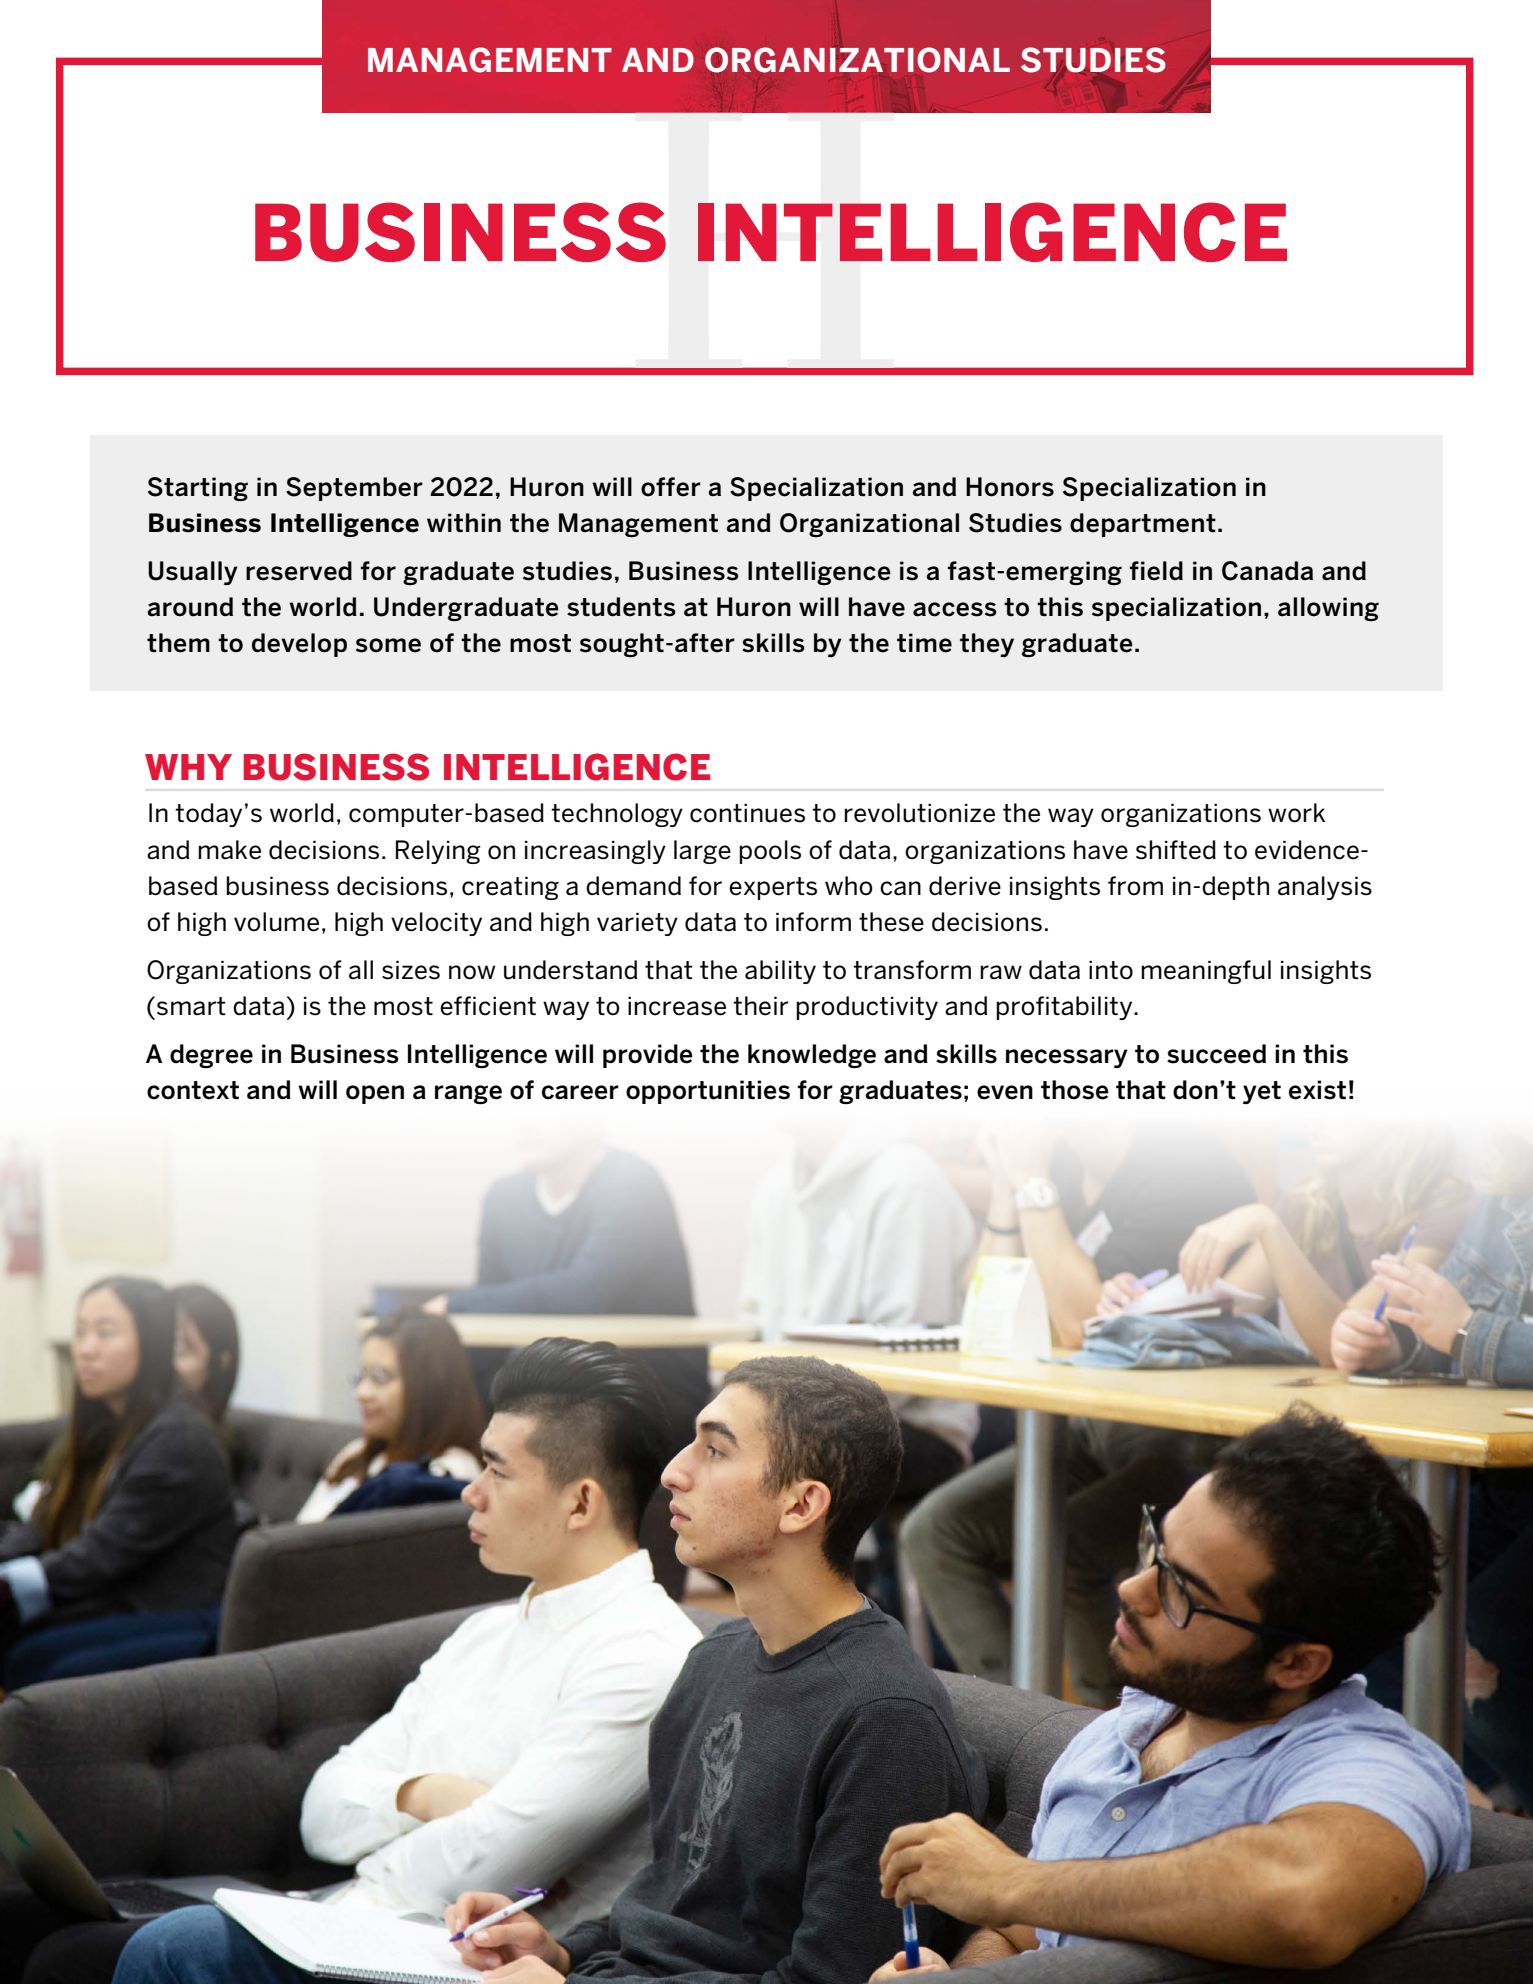 The height and width of the screenshot is (1984, 1533). What do you see at coordinates (770, 852) in the screenshot?
I see `pools` at bounding box center [770, 852].
